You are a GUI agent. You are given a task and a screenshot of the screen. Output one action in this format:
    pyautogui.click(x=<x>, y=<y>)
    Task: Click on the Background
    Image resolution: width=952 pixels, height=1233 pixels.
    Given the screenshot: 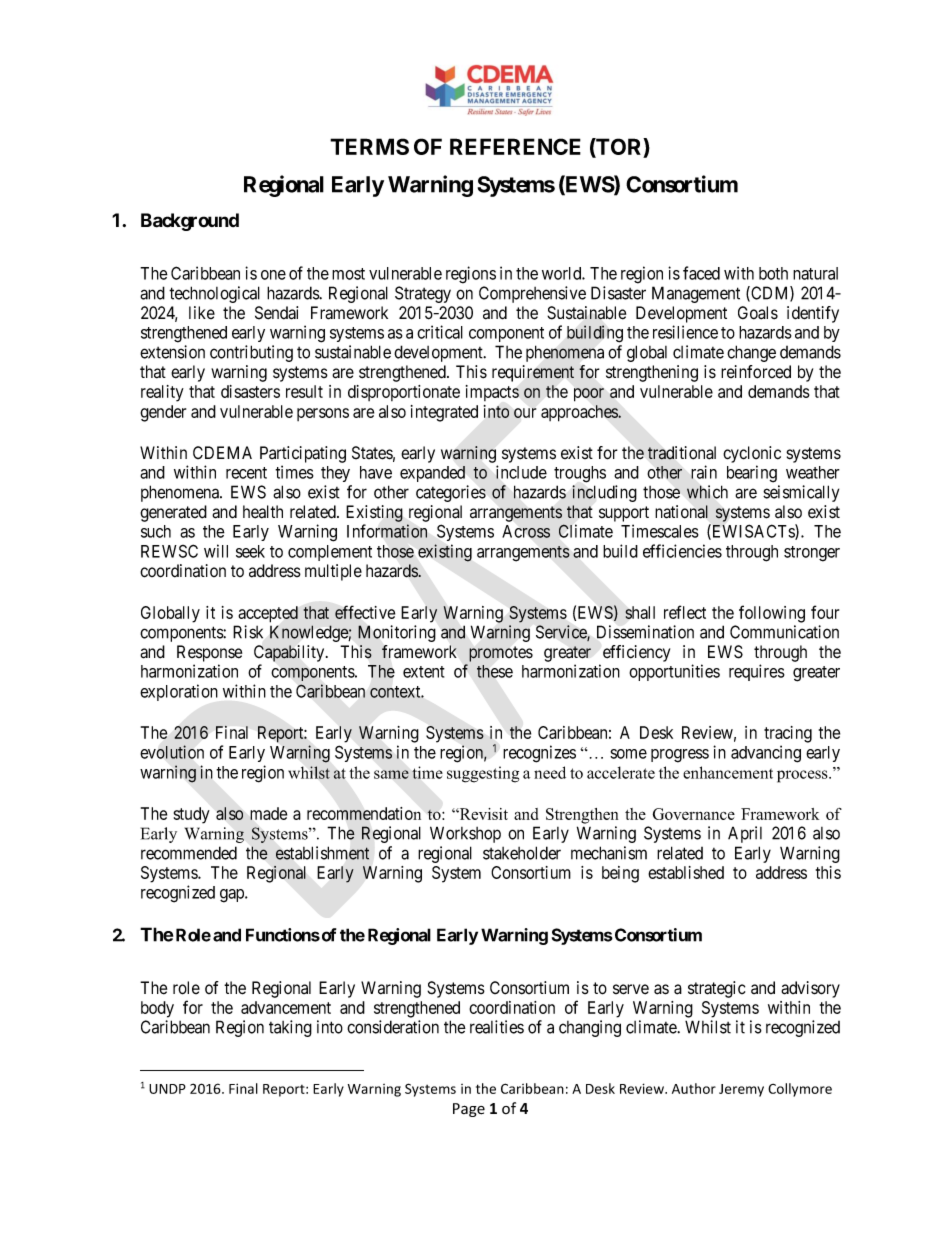 What is the action you would take?
    pyautogui.click(x=190, y=222)
